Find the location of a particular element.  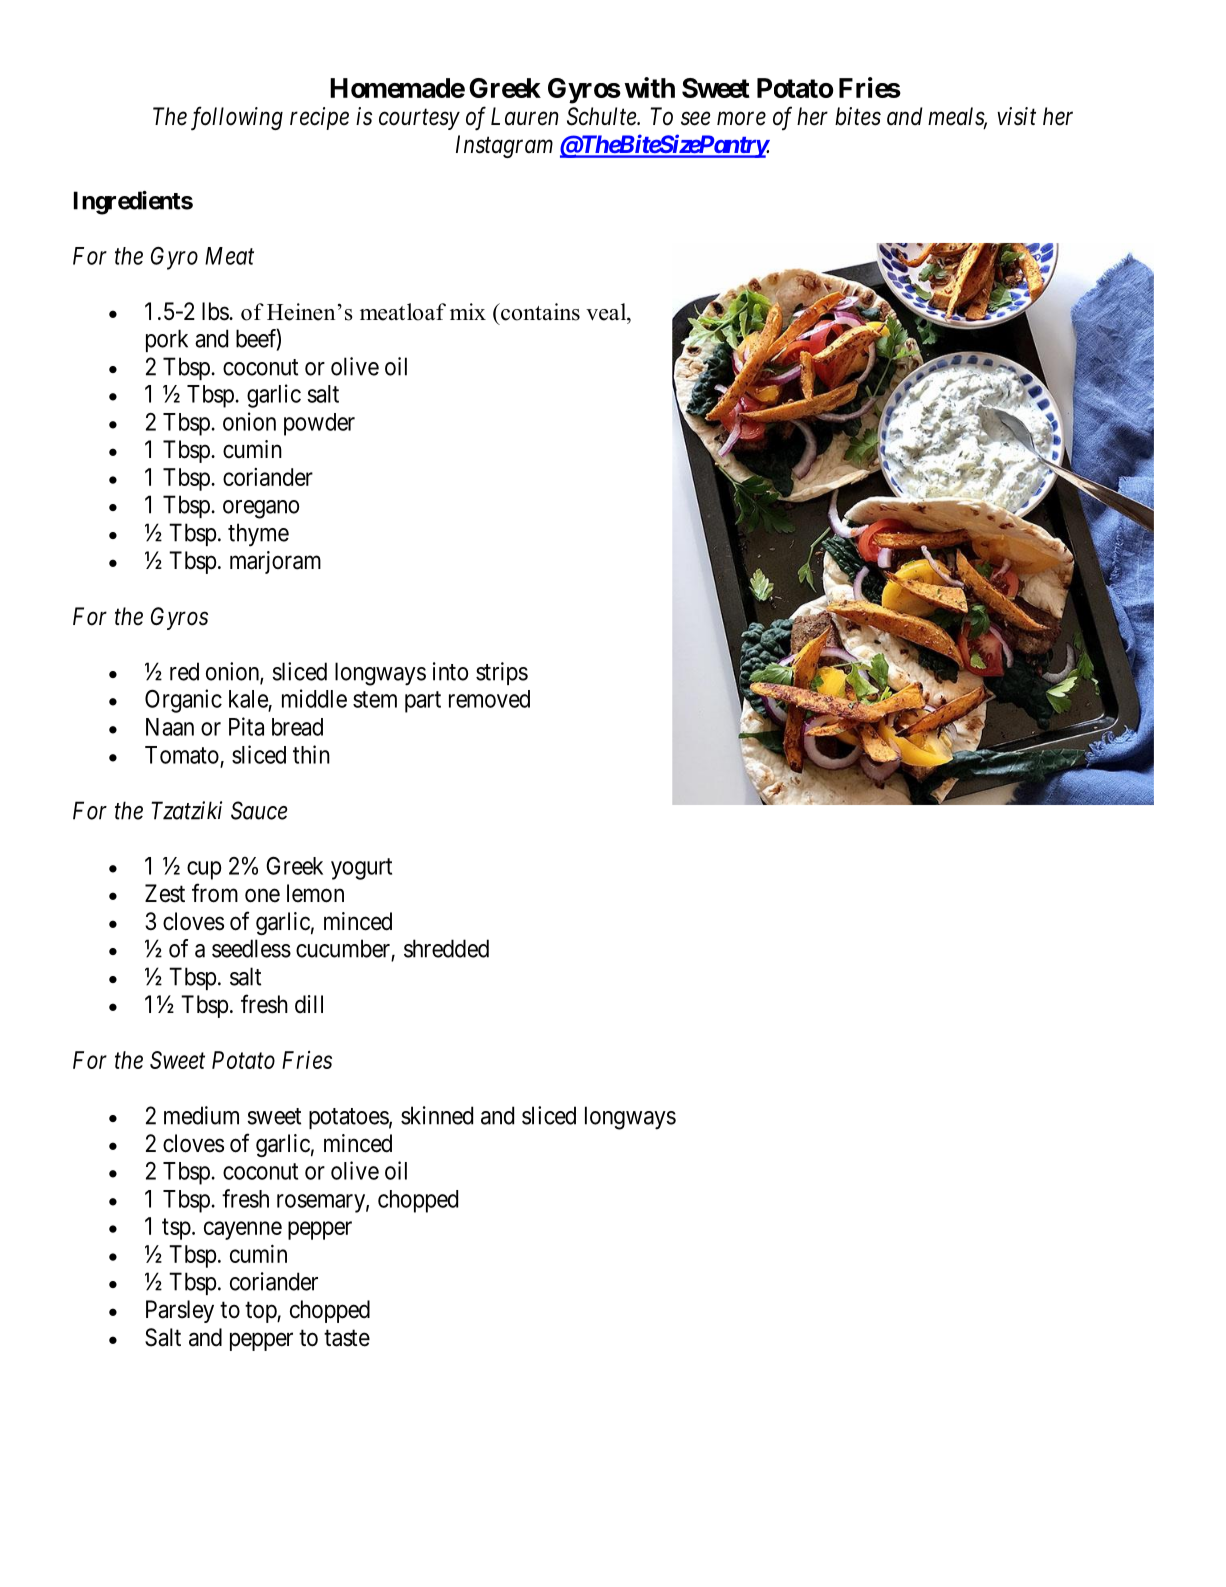

removed is located at coordinates (489, 699).
